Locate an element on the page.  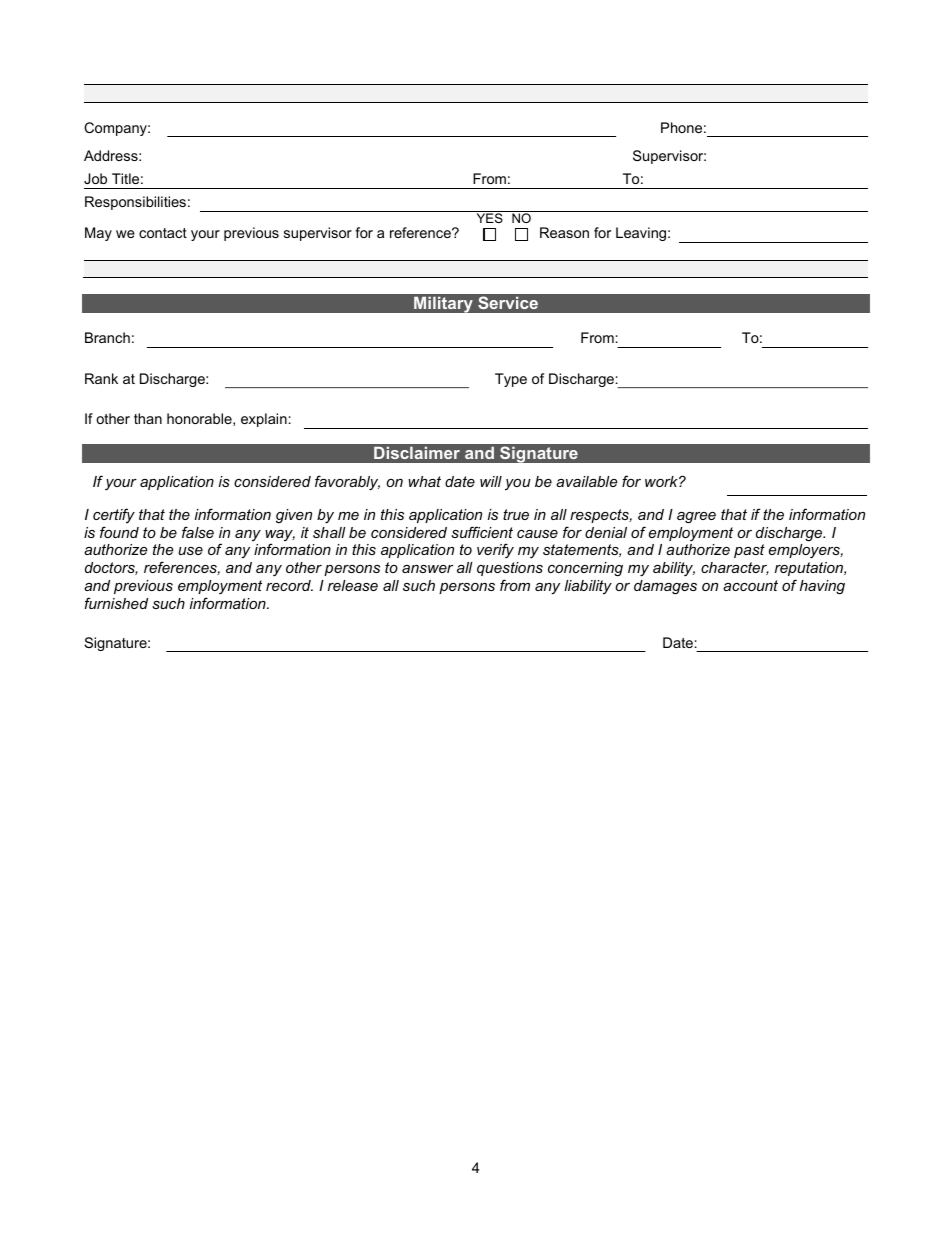
Rank is located at coordinates (101, 378).
